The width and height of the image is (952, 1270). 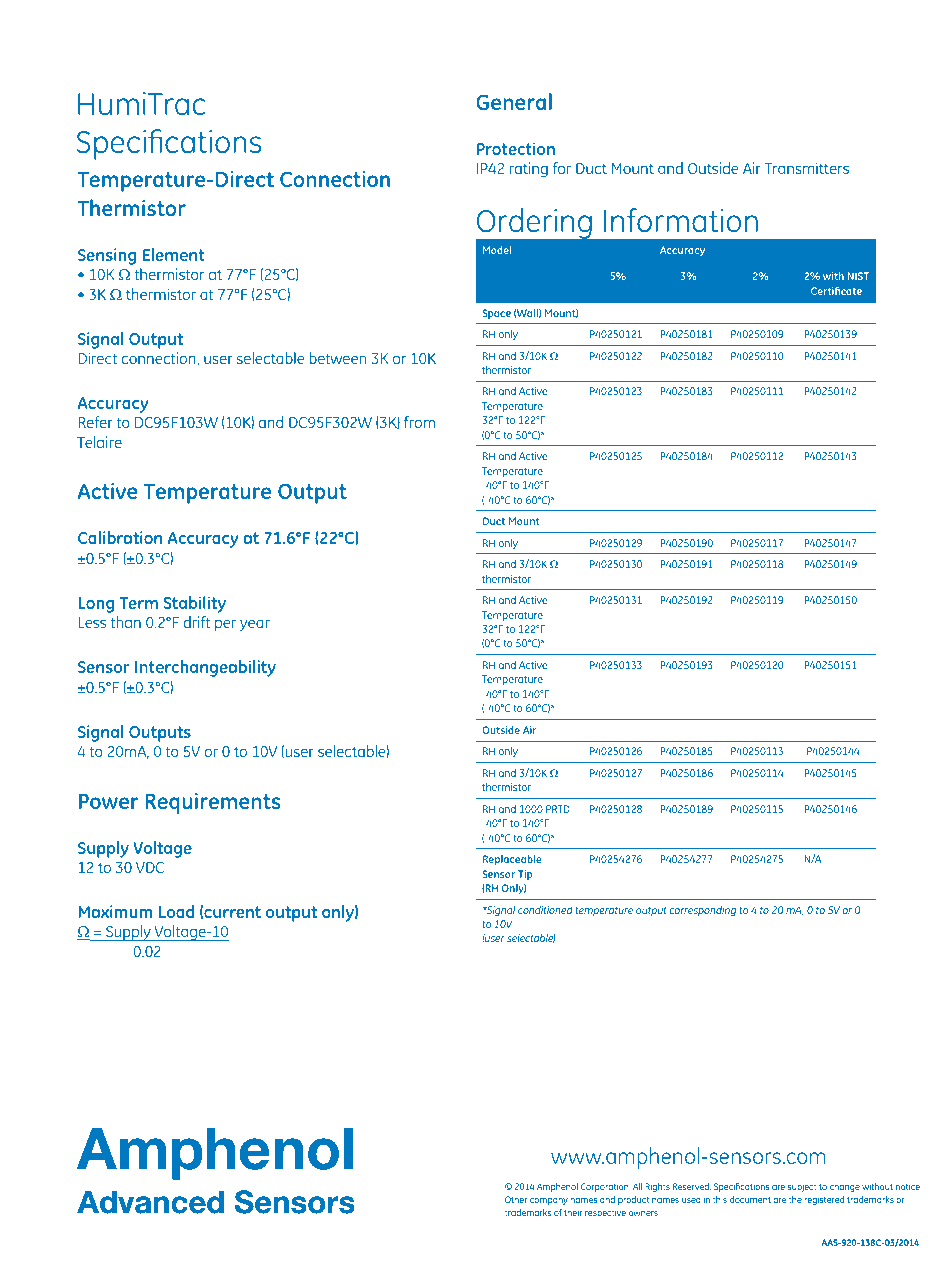 I want to click on Refer, so click(x=95, y=422).
